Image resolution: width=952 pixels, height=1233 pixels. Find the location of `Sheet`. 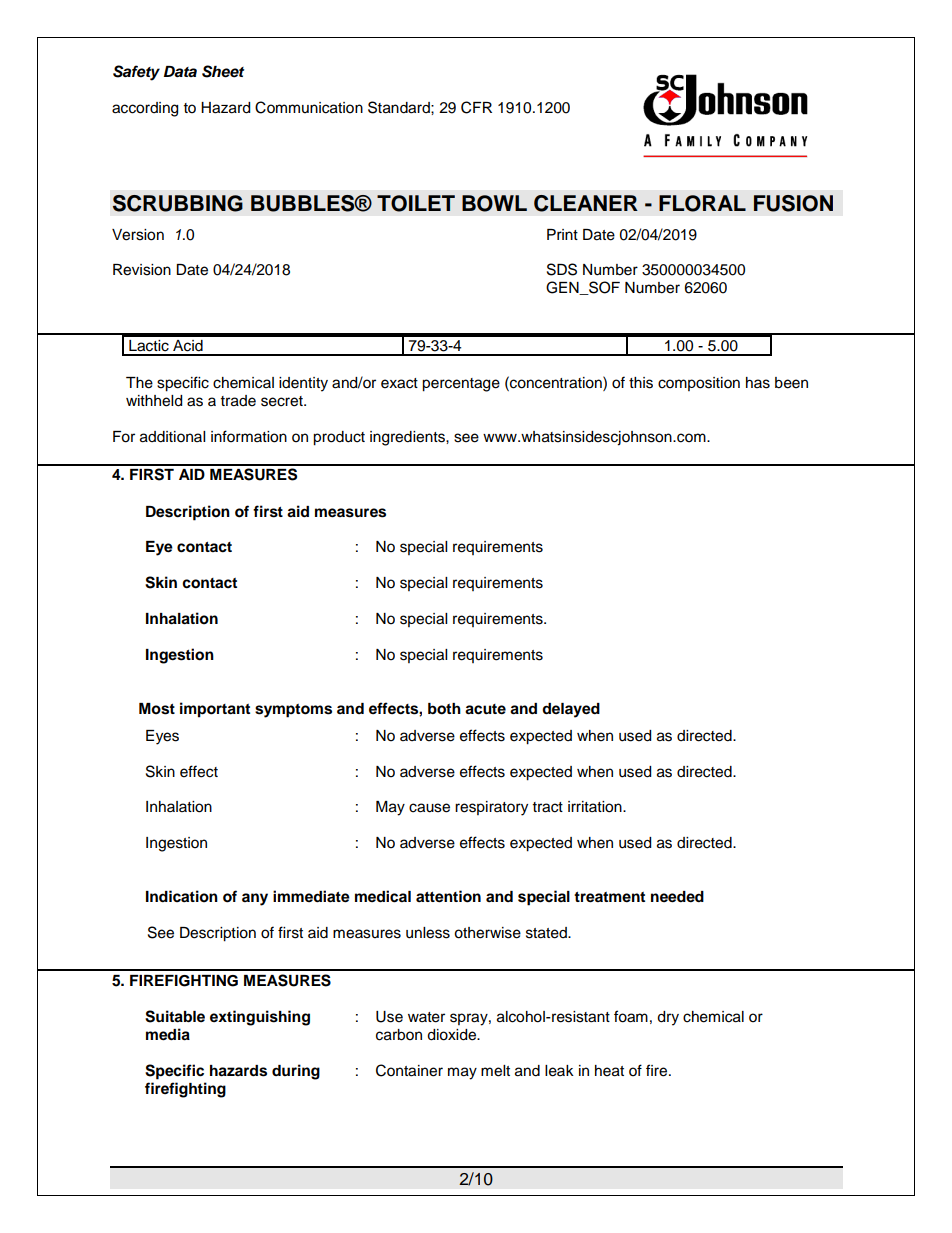

Sheet is located at coordinates (223, 71).
